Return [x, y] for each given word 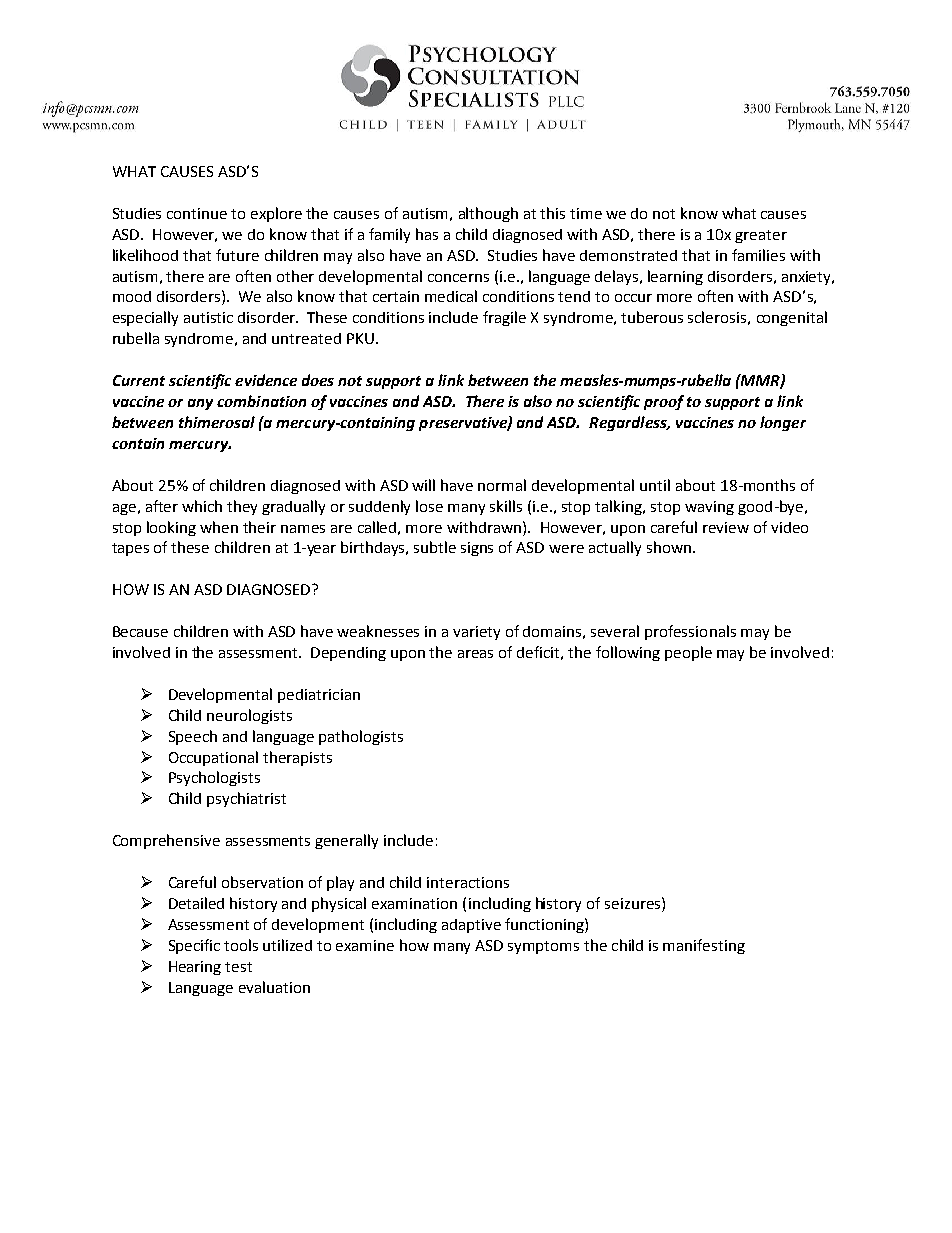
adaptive [471, 926]
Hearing [195, 968]
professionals [690, 632]
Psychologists [214, 778]
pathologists [361, 737]
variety [476, 633]
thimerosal [217, 422]
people [688, 653]
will [423, 485]
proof [664, 402]
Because [140, 631]
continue [197, 213]
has [427, 234]
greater [761, 236]
